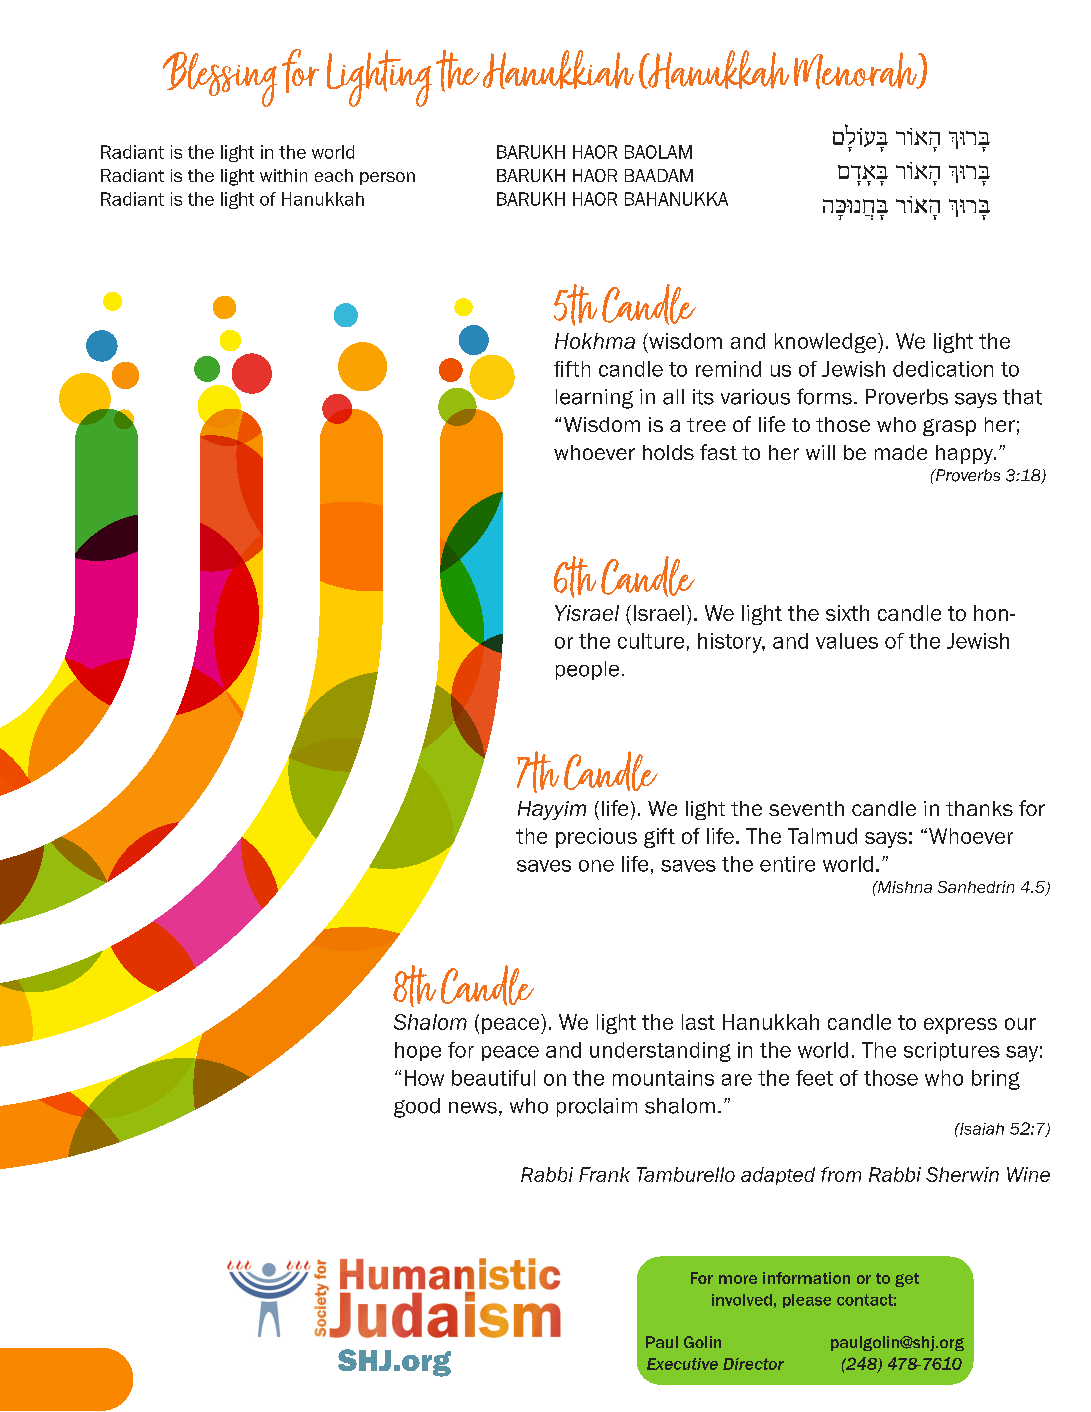  What do you see at coordinates (587, 670) in the document?
I see `people` at bounding box center [587, 670].
